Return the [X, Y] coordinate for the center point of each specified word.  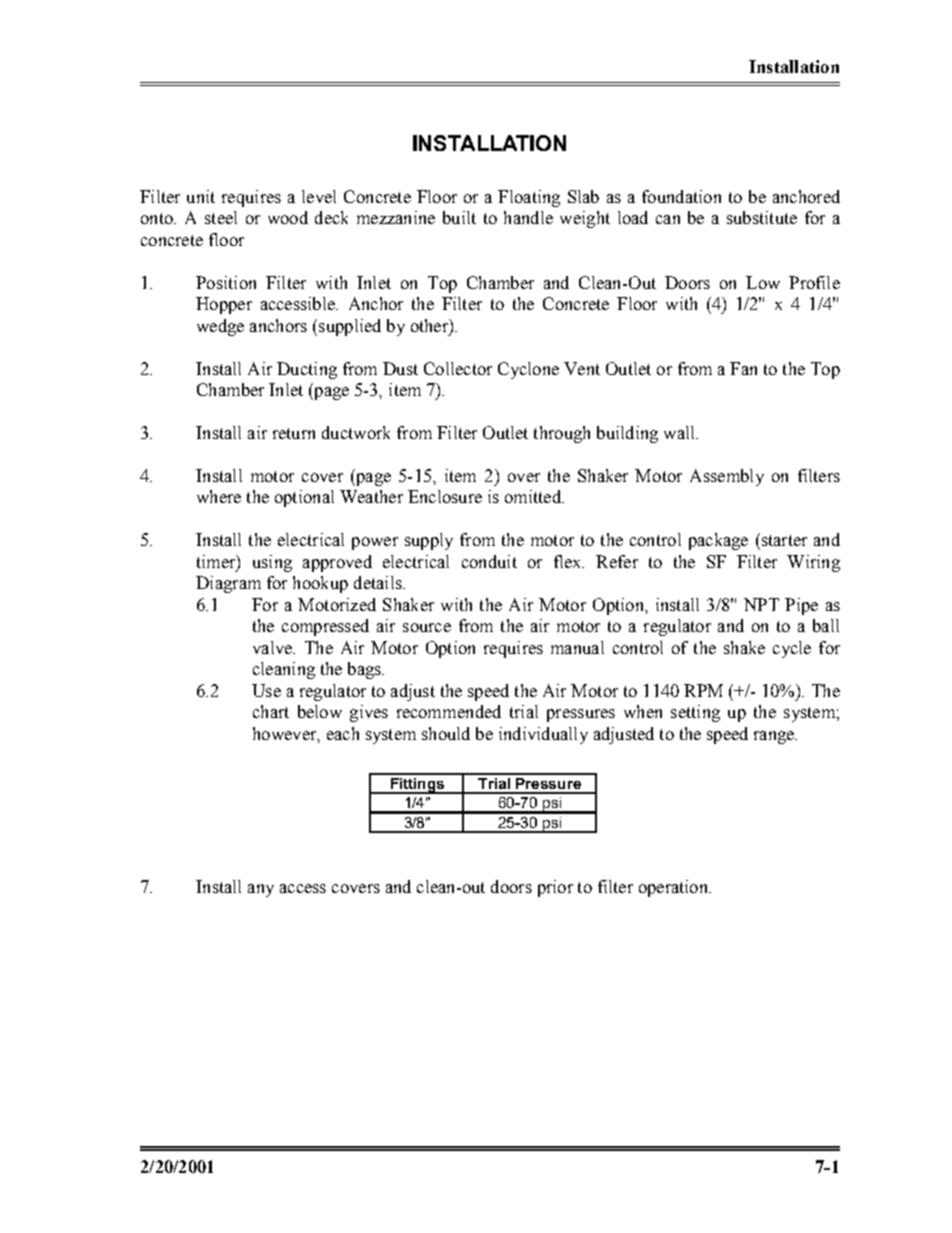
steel [221, 217]
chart [271, 711]
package [718, 541]
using [272, 563]
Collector [458, 368]
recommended [449, 711]
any [261, 890]
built [459, 217]
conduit [489, 561]
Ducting [307, 370]
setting [695, 713]
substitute [762, 217]
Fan [743, 368]
